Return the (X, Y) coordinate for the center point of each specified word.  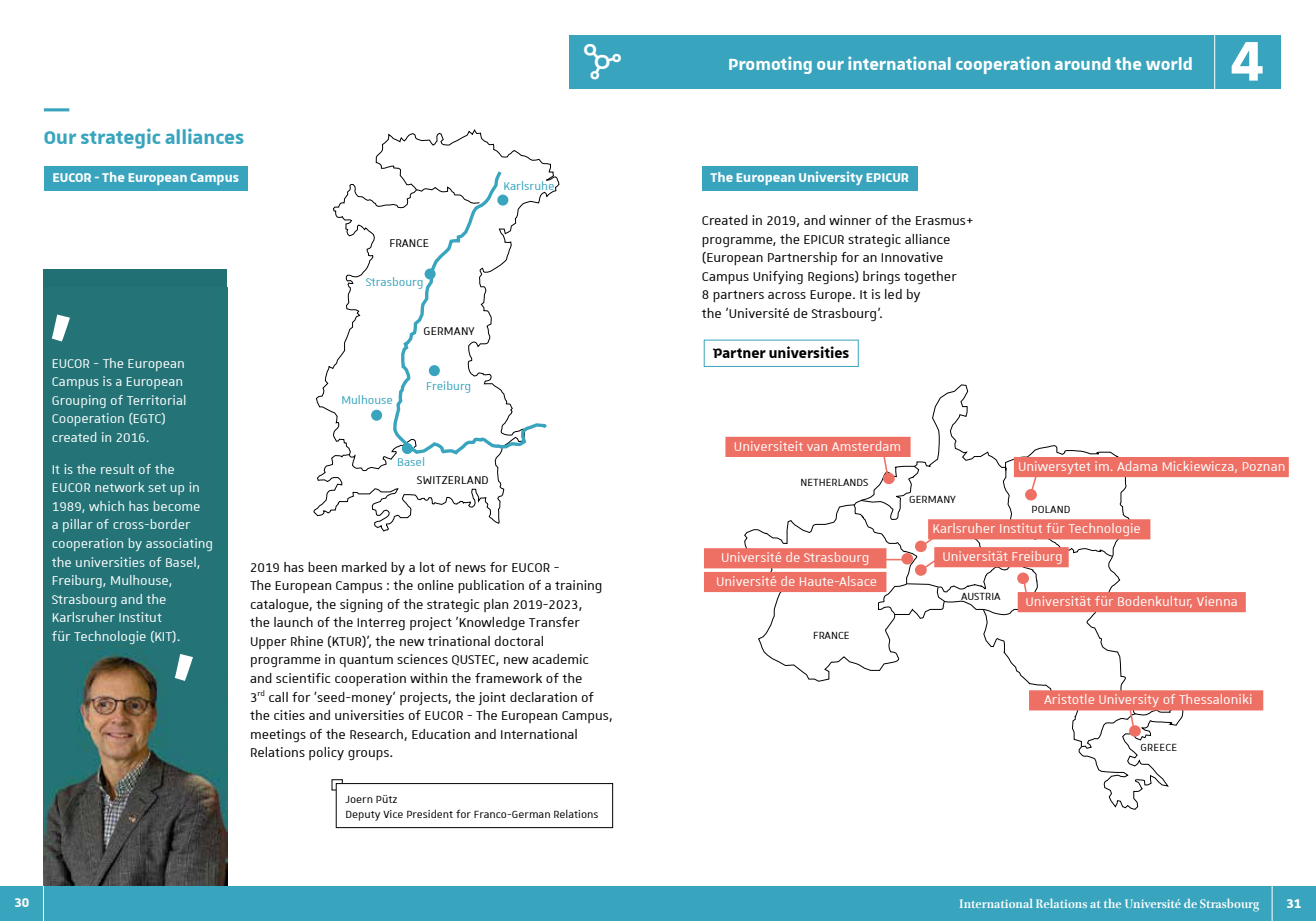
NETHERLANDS (834, 482)
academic (560, 659)
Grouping (79, 401)
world (1169, 63)
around (1082, 63)
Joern (359, 799)
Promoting (770, 65)
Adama (1137, 466)
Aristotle (1069, 699)
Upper (269, 643)
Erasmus (942, 220)
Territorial (156, 400)
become (177, 506)
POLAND (1051, 509)
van (817, 447)
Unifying (778, 277)
